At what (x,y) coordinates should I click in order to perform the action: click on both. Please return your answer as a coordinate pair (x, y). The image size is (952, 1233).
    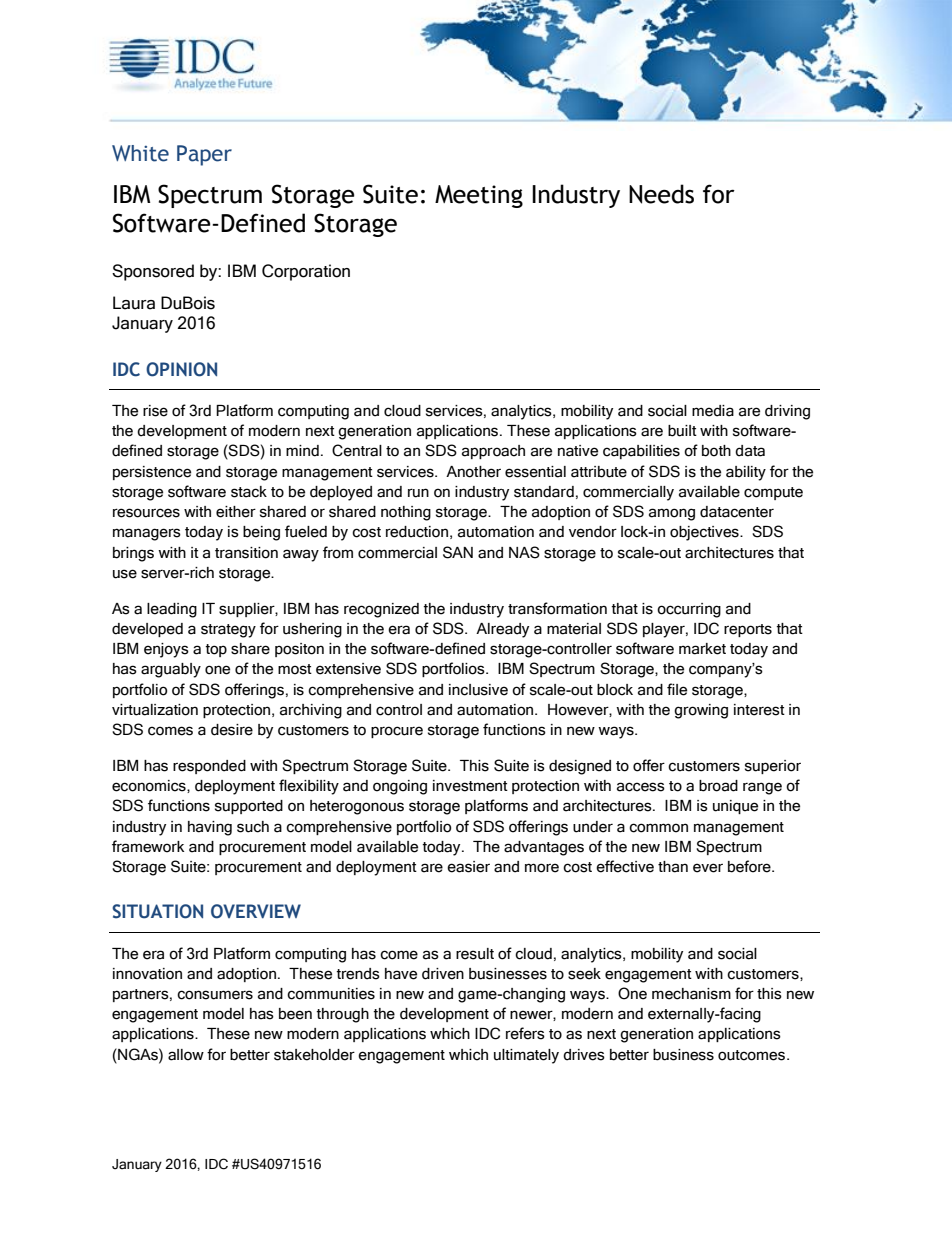
    Looking at the image, I should click on (716, 451).
